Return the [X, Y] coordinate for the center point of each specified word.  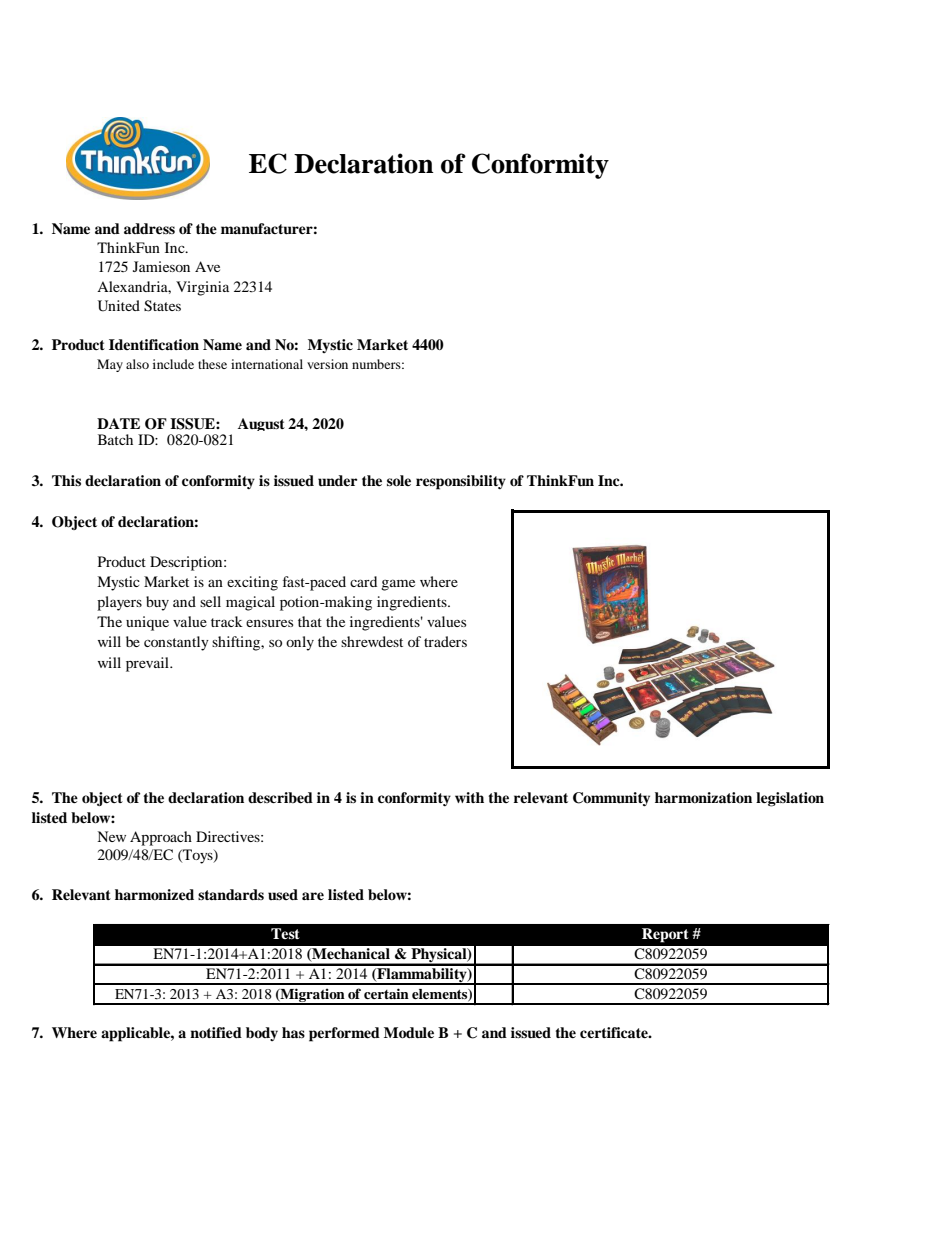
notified [216, 1032]
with [469, 797]
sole [399, 481]
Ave [207, 266]
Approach [161, 838]
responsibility [461, 482]
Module [409, 1033]
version [327, 364]
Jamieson [161, 266]
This [66, 480]
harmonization [703, 797]
